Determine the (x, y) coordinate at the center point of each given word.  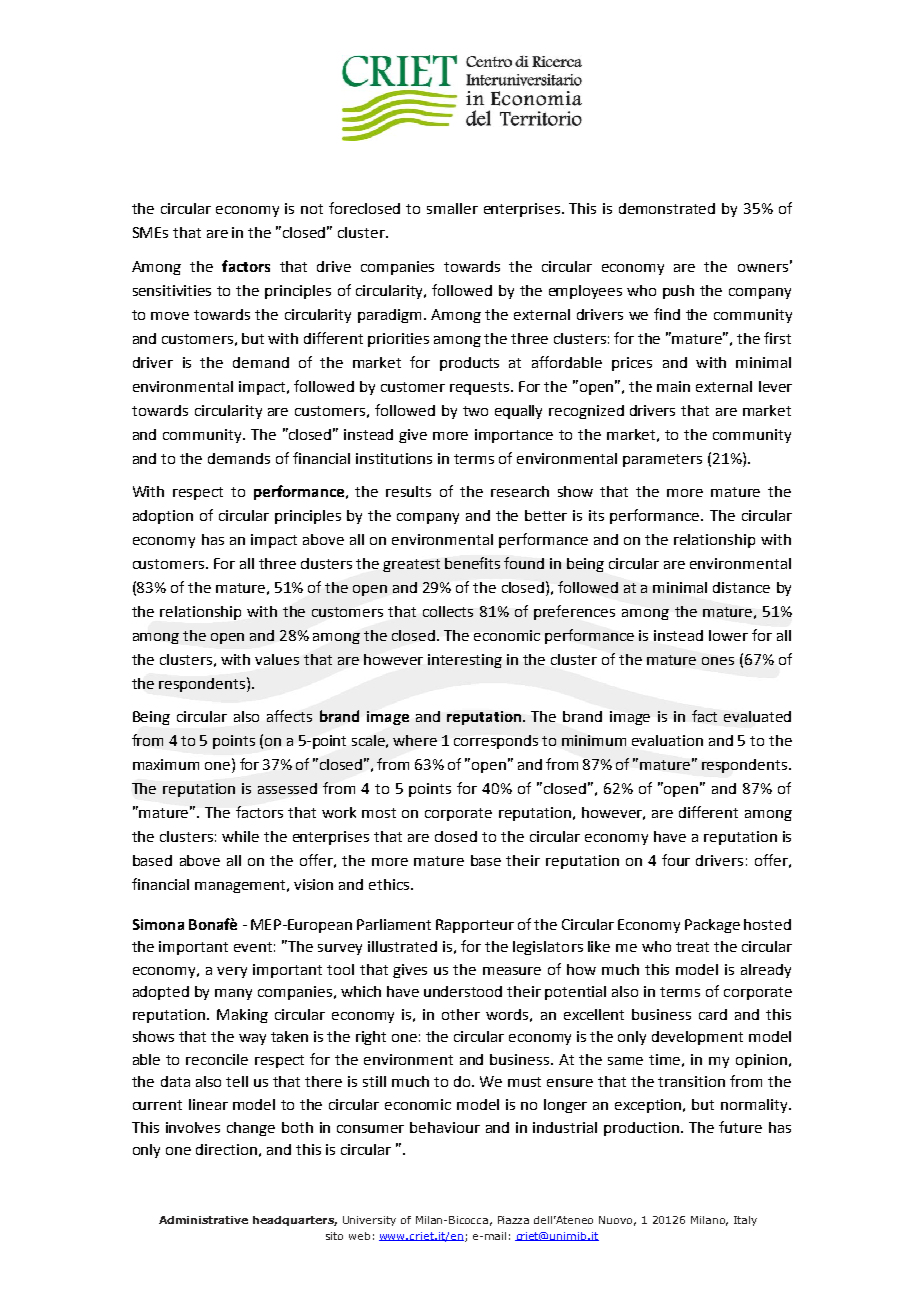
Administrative (203, 1220)
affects (289, 716)
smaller (452, 208)
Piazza (513, 1220)
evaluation (667, 740)
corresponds (496, 742)
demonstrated (667, 208)
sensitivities (172, 290)
